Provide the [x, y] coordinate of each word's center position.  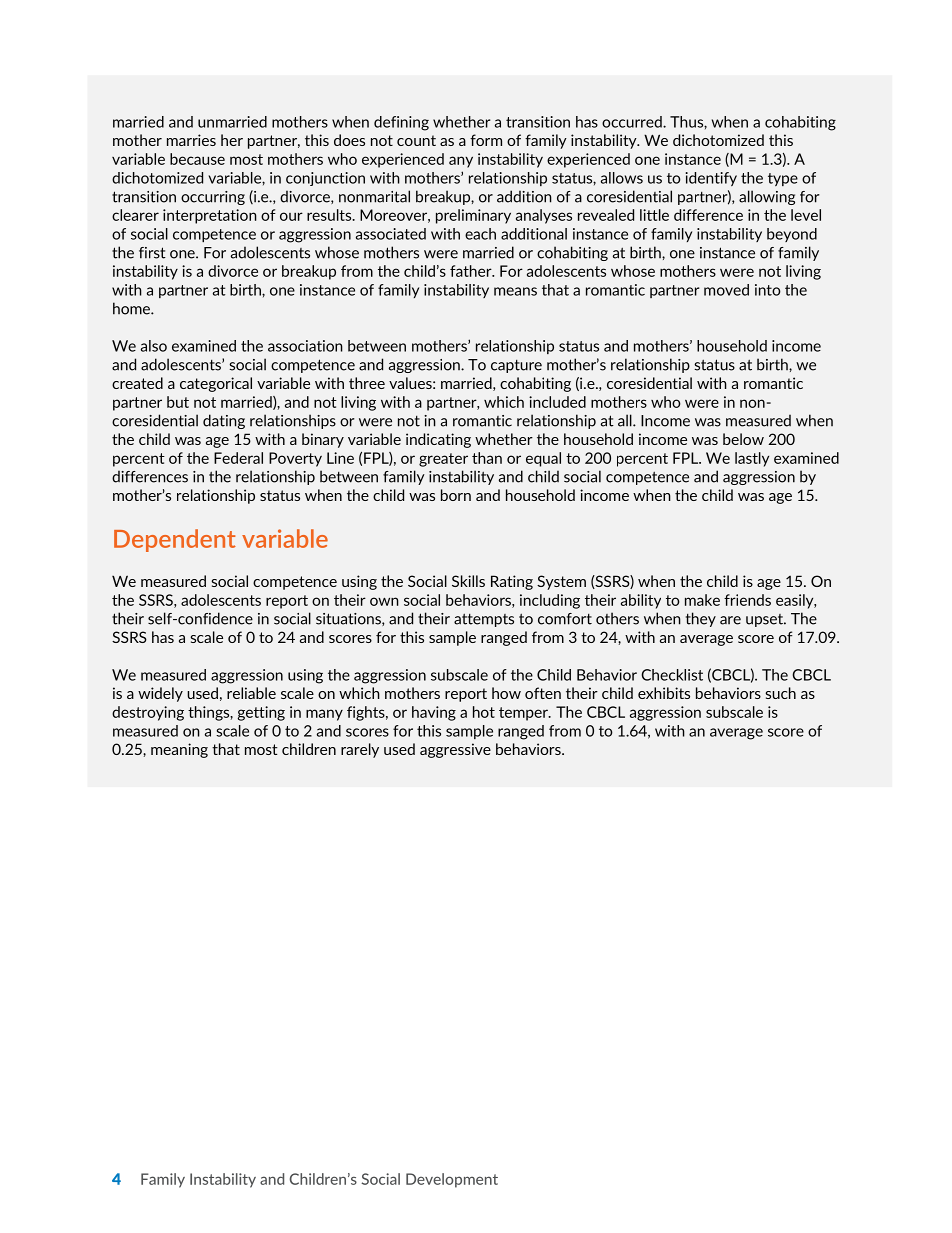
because [197, 159]
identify [711, 179]
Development [452, 1180]
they [701, 619]
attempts [484, 620]
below [743, 439]
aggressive [455, 750]
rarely [360, 750]
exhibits [664, 693]
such [780, 693]
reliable [251, 693]
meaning [179, 750]
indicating [438, 440]
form [486, 140]
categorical [216, 384]
